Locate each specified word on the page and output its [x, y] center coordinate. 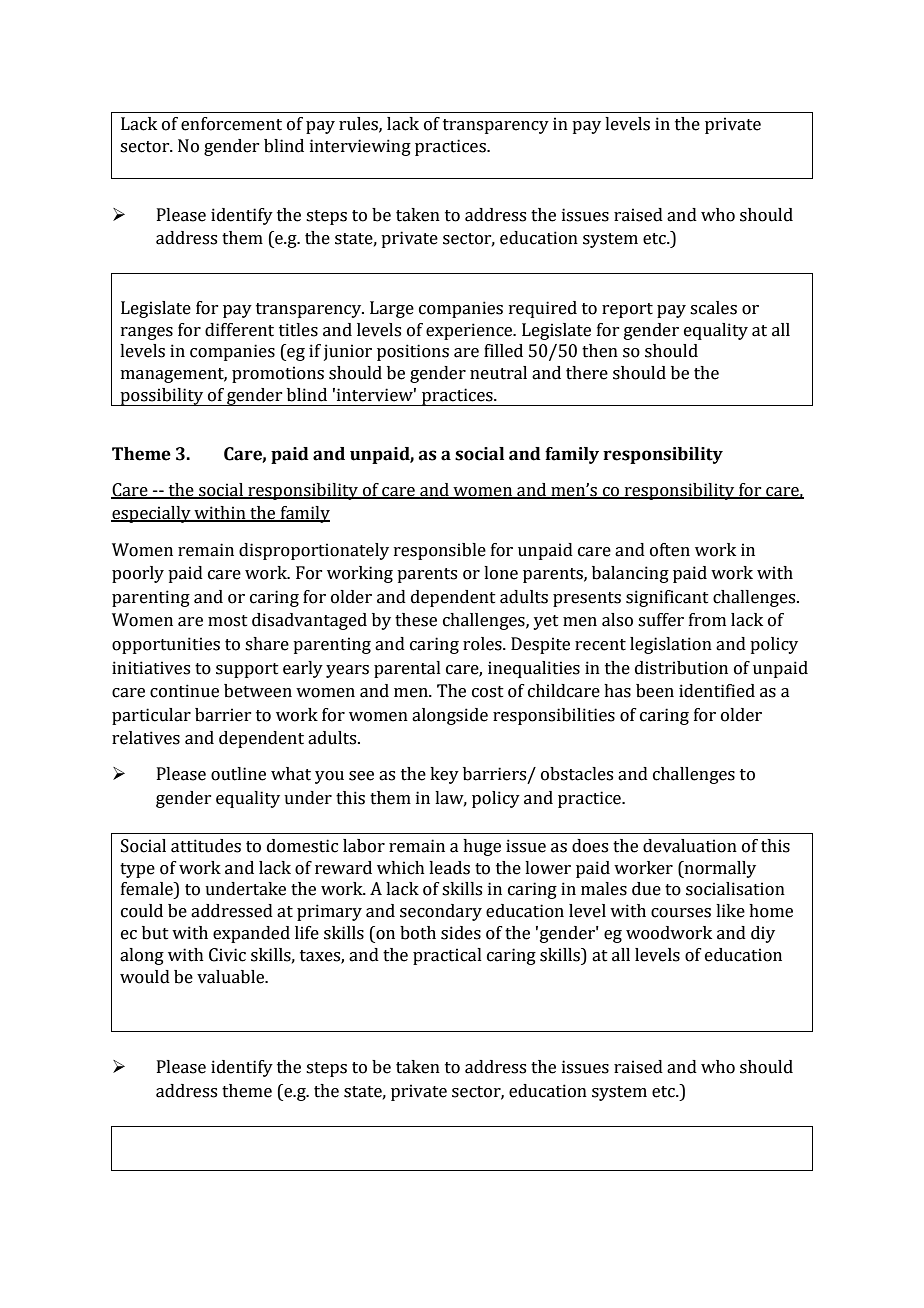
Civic [227, 955]
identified [717, 691]
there [587, 373]
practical [447, 956]
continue [184, 691]
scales [713, 308]
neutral [498, 373]
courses [681, 913]
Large [392, 309]
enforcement [231, 124]
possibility [162, 397]
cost [488, 692]
